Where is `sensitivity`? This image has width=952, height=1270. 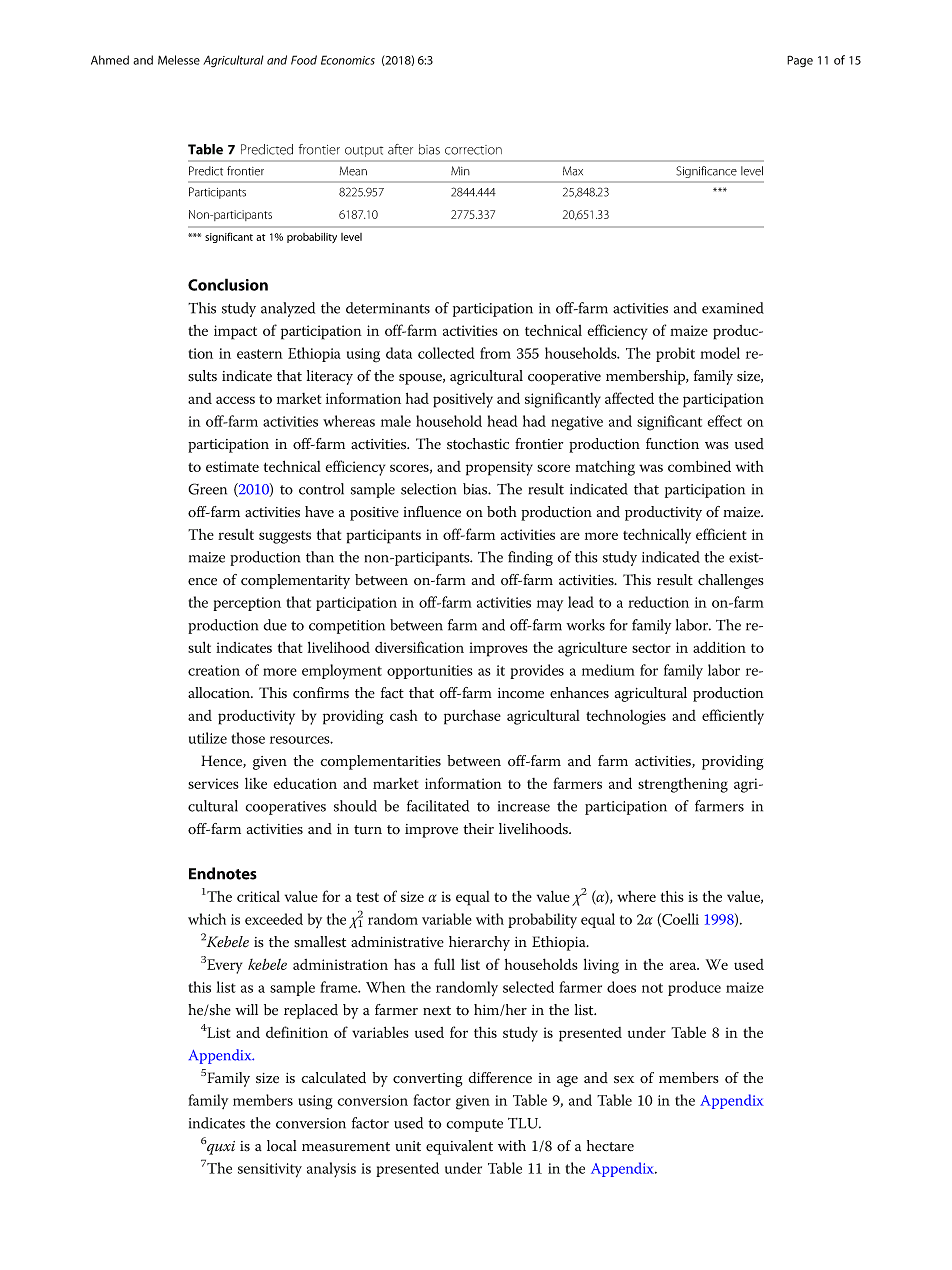
sensitivity is located at coordinates (270, 1170).
